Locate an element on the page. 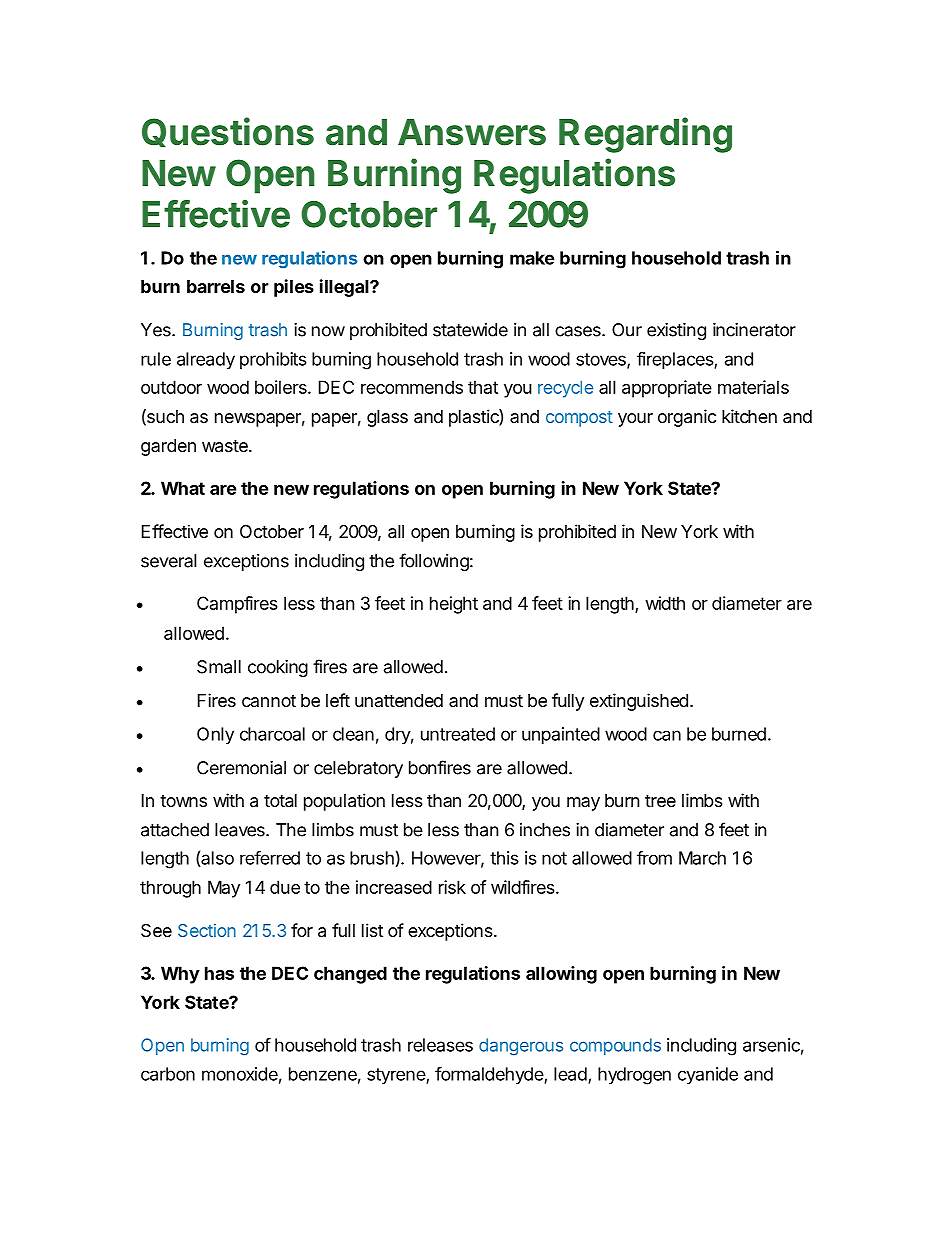  carbon is located at coordinates (168, 1074).
